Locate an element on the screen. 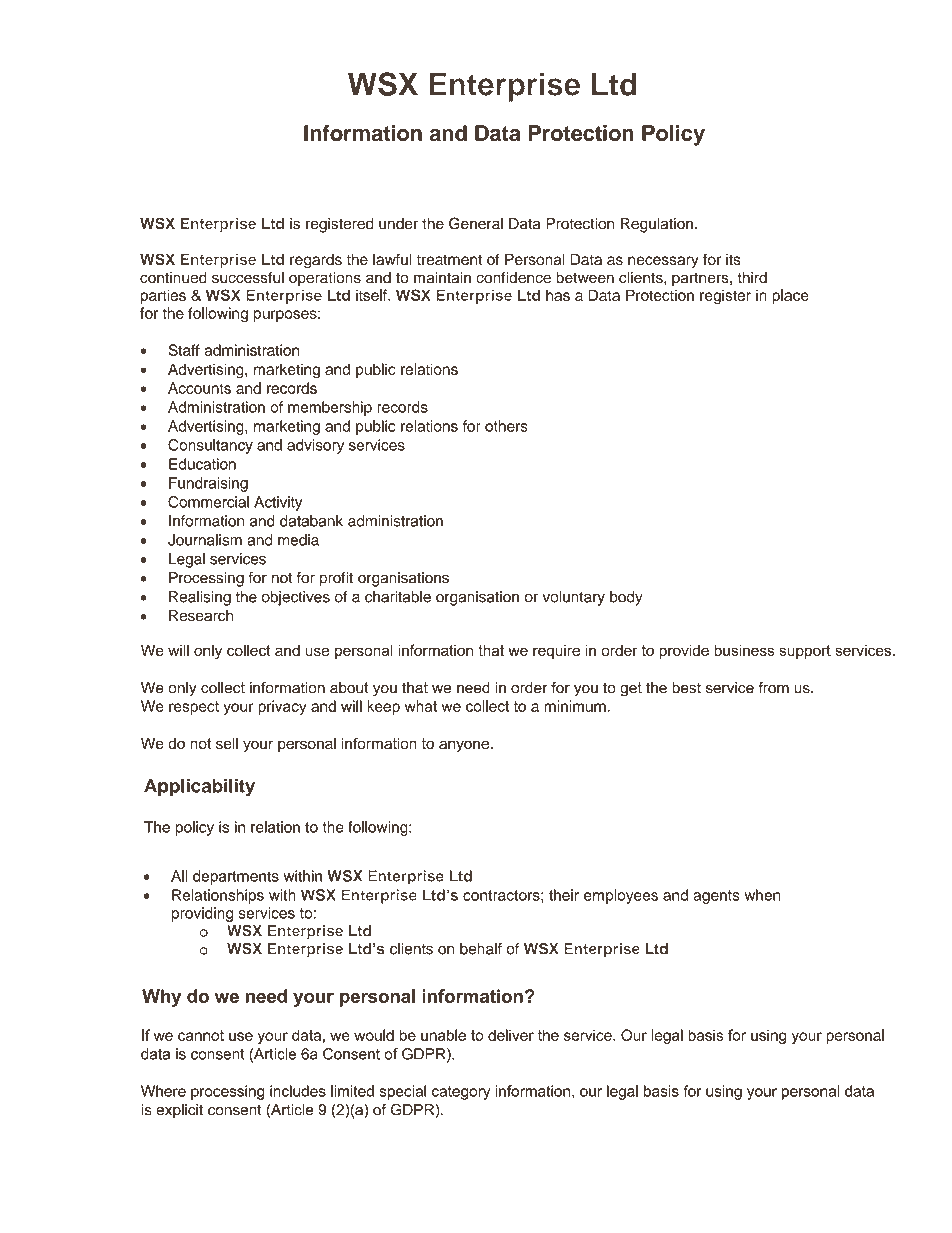 Image resolution: width=952 pixels, height=1233 pixels. successful is located at coordinates (248, 277).
